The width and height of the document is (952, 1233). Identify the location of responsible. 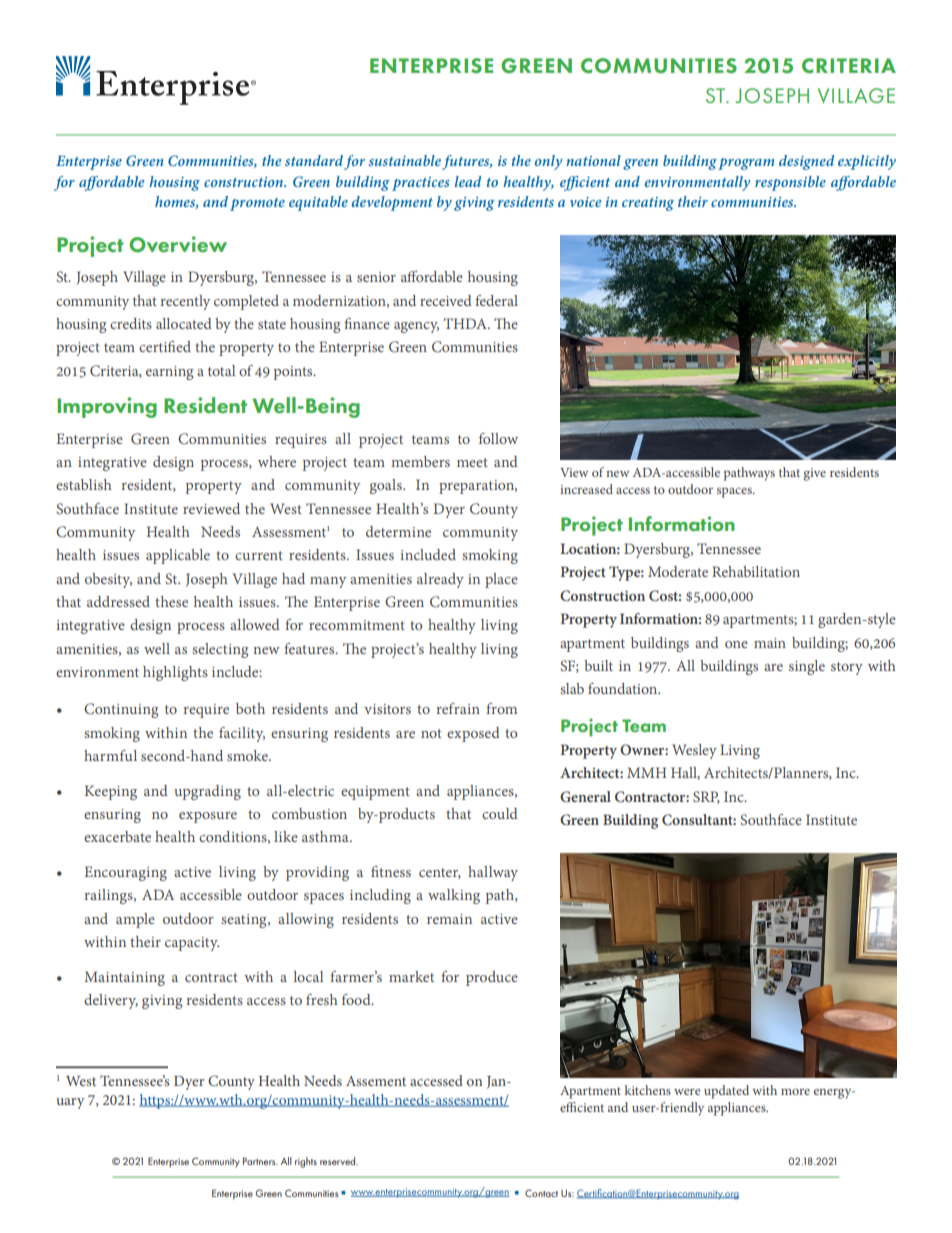
(790, 183).
